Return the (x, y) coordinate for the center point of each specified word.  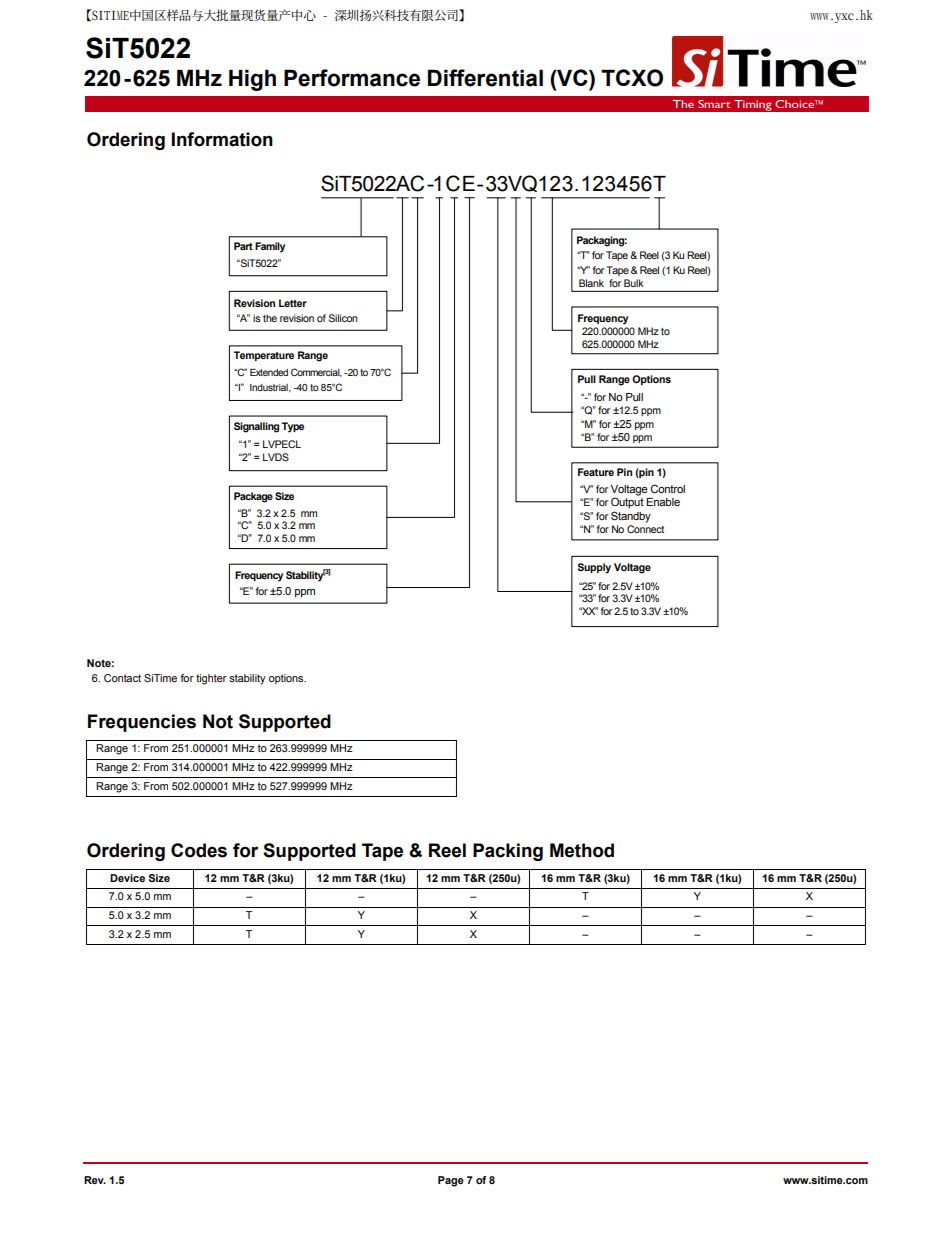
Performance (352, 78)
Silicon (343, 318)
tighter (211, 679)
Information (222, 139)
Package (253, 497)
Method (582, 850)
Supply (594, 568)
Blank (591, 283)
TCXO (632, 78)
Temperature (264, 356)
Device (127, 878)
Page (451, 1181)
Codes (199, 850)
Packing (508, 852)
